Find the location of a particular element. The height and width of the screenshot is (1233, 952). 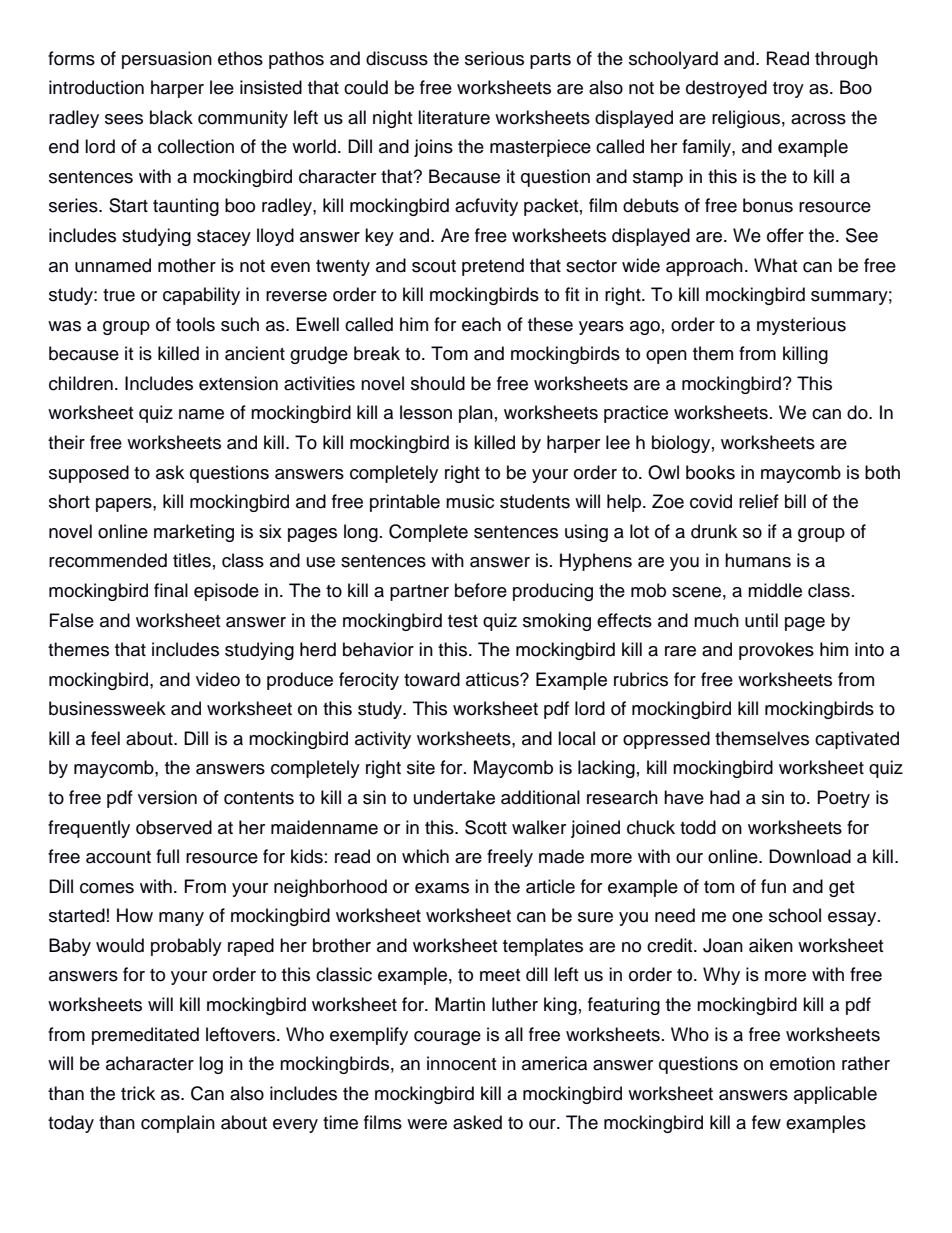

before is located at coordinates (481, 590).
